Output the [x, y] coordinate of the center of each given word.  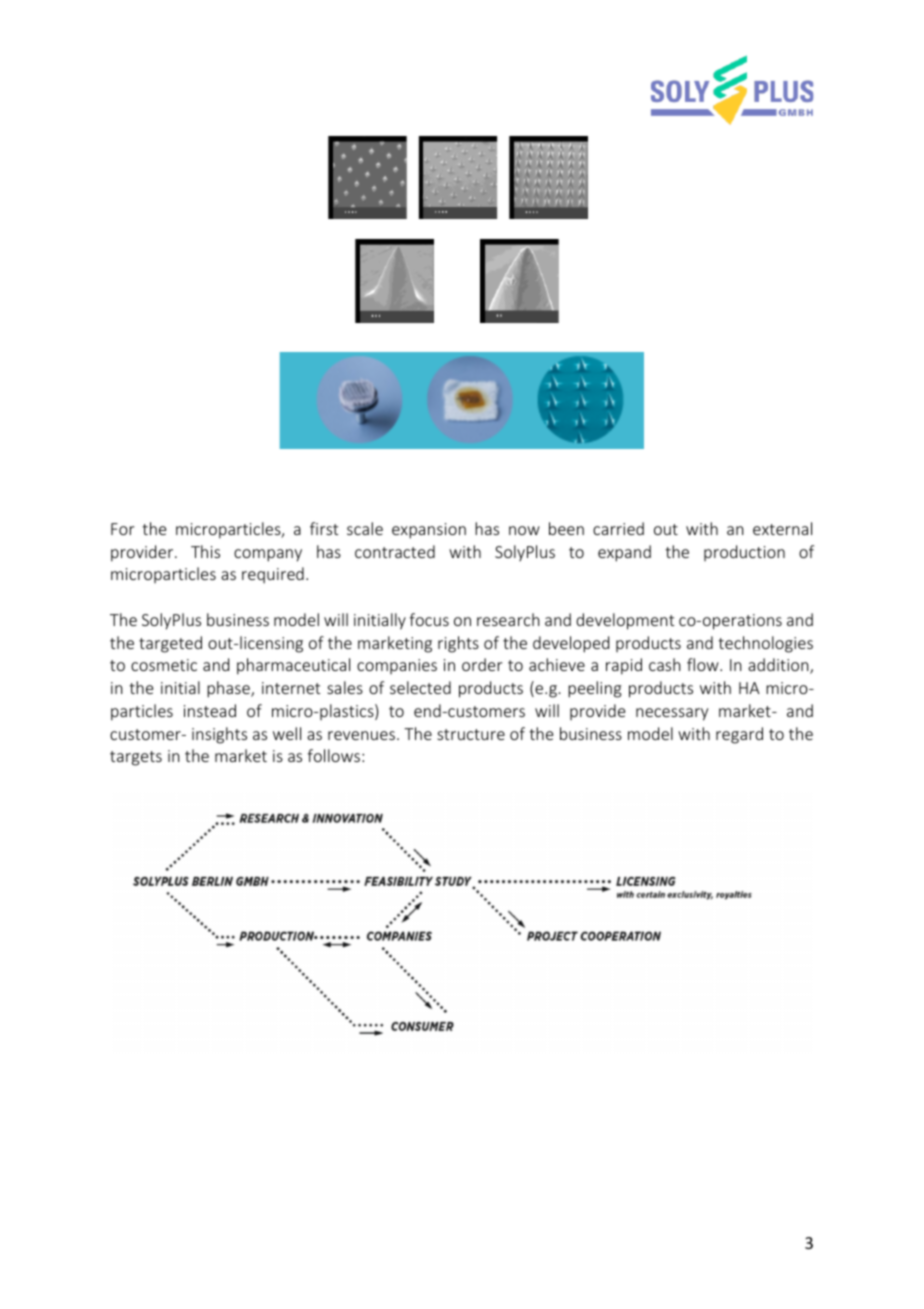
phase [229, 689]
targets [136, 758]
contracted [395, 551]
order [482, 664]
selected [420, 687]
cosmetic [164, 665]
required [273, 575]
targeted [170, 644]
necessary [672, 714]
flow [704, 664]
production [744, 553]
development [625, 621]
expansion [429, 531]
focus [429, 619]
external [782, 528]
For [122, 529]
